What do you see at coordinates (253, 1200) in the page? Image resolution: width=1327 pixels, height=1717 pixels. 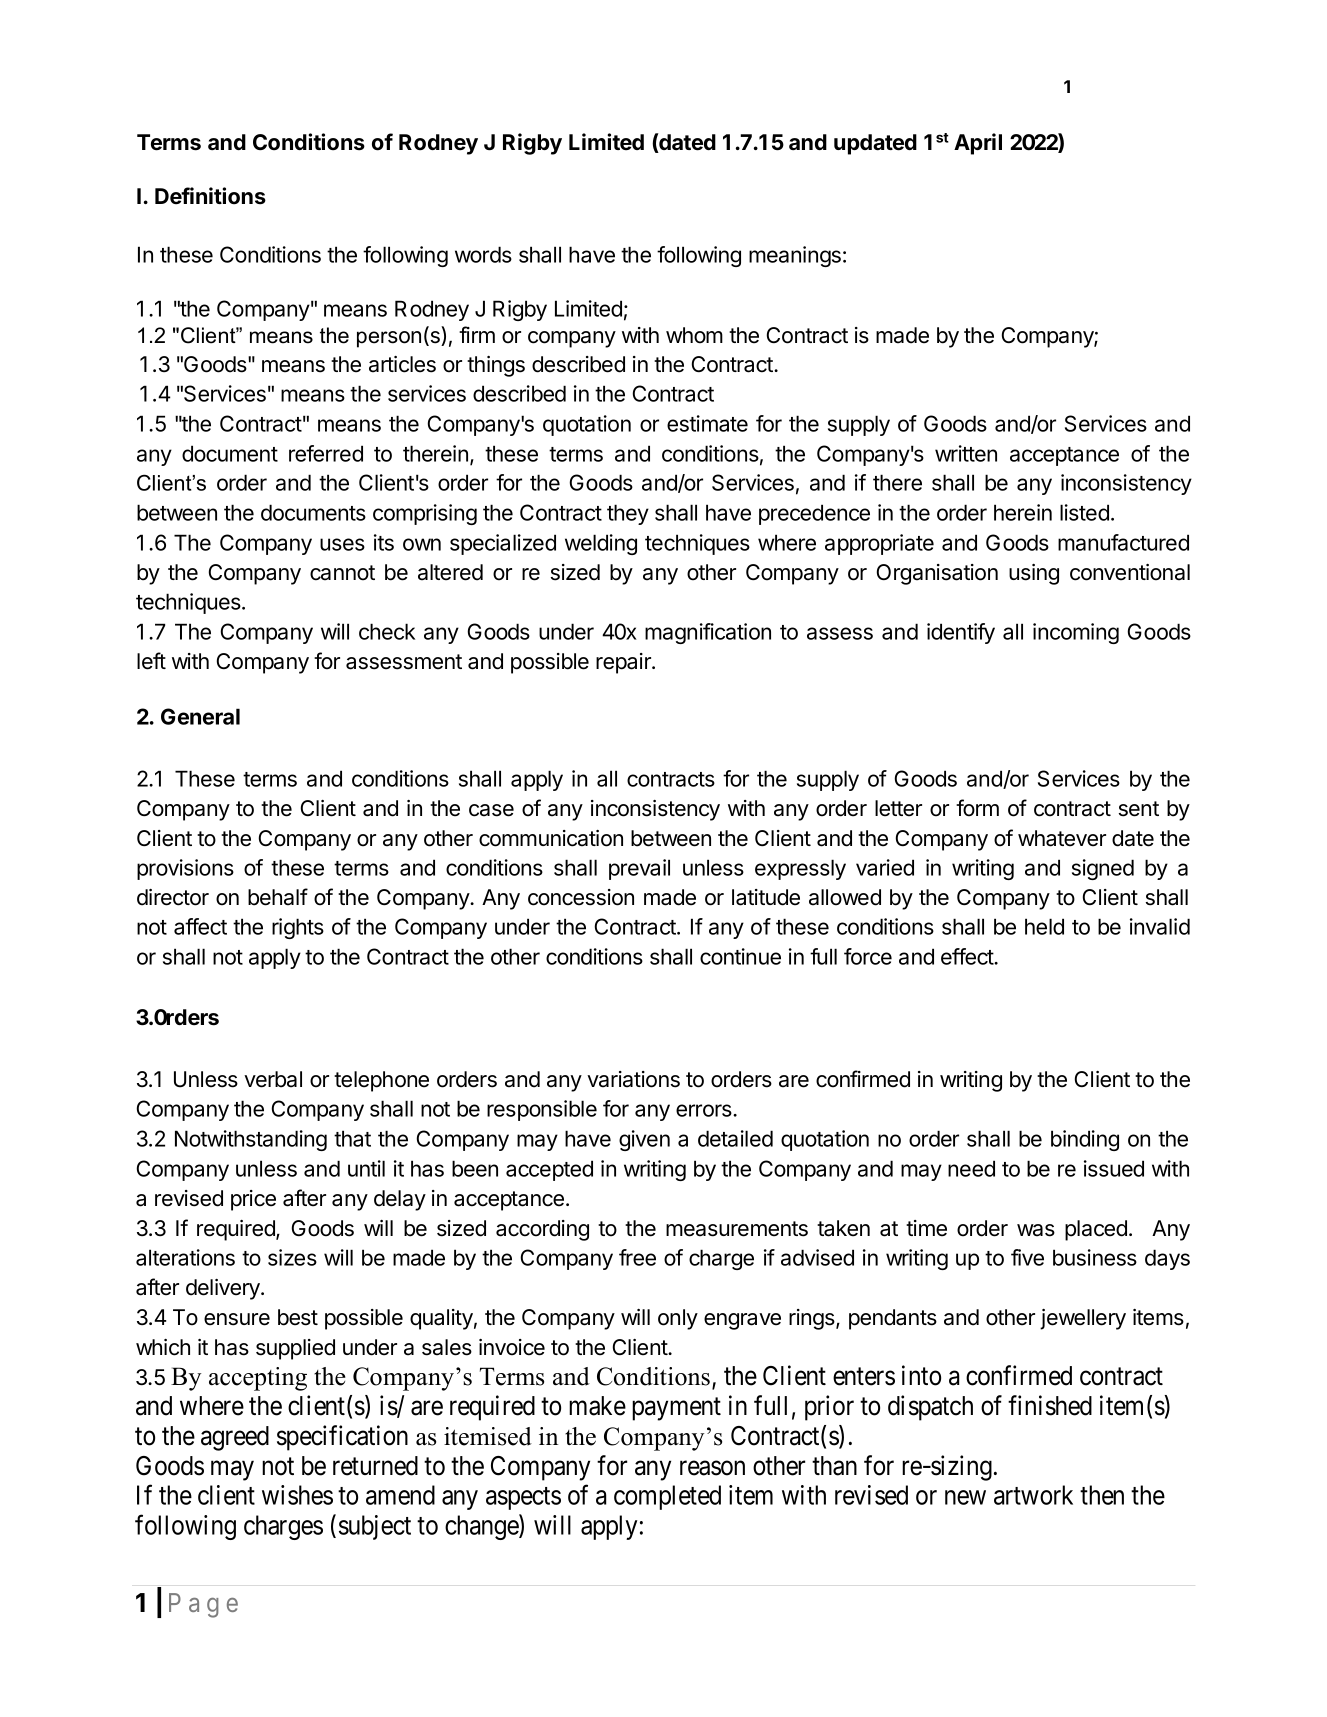 I see `price` at bounding box center [253, 1200].
